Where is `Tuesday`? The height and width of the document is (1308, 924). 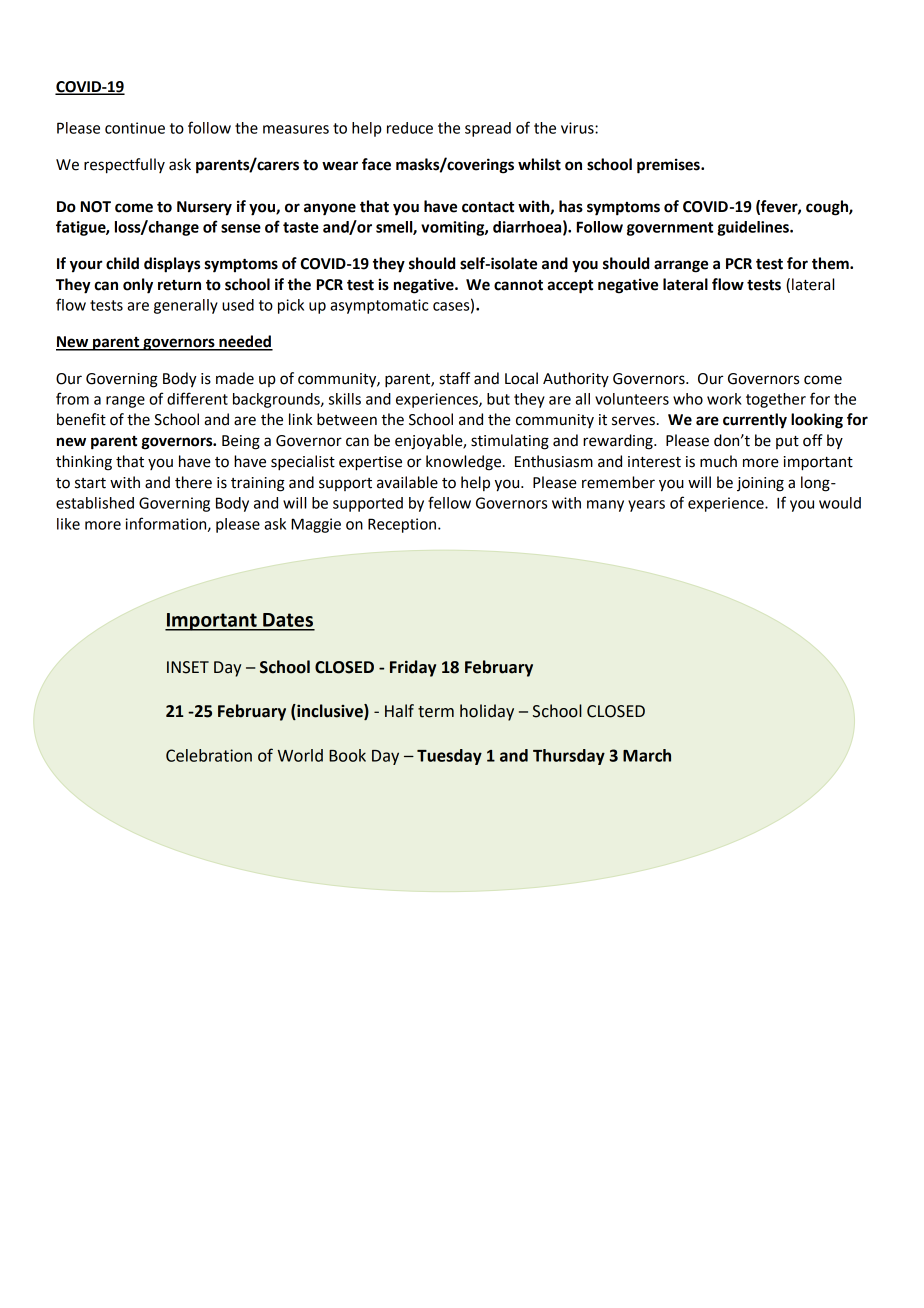 Tuesday is located at coordinates (449, 757).
